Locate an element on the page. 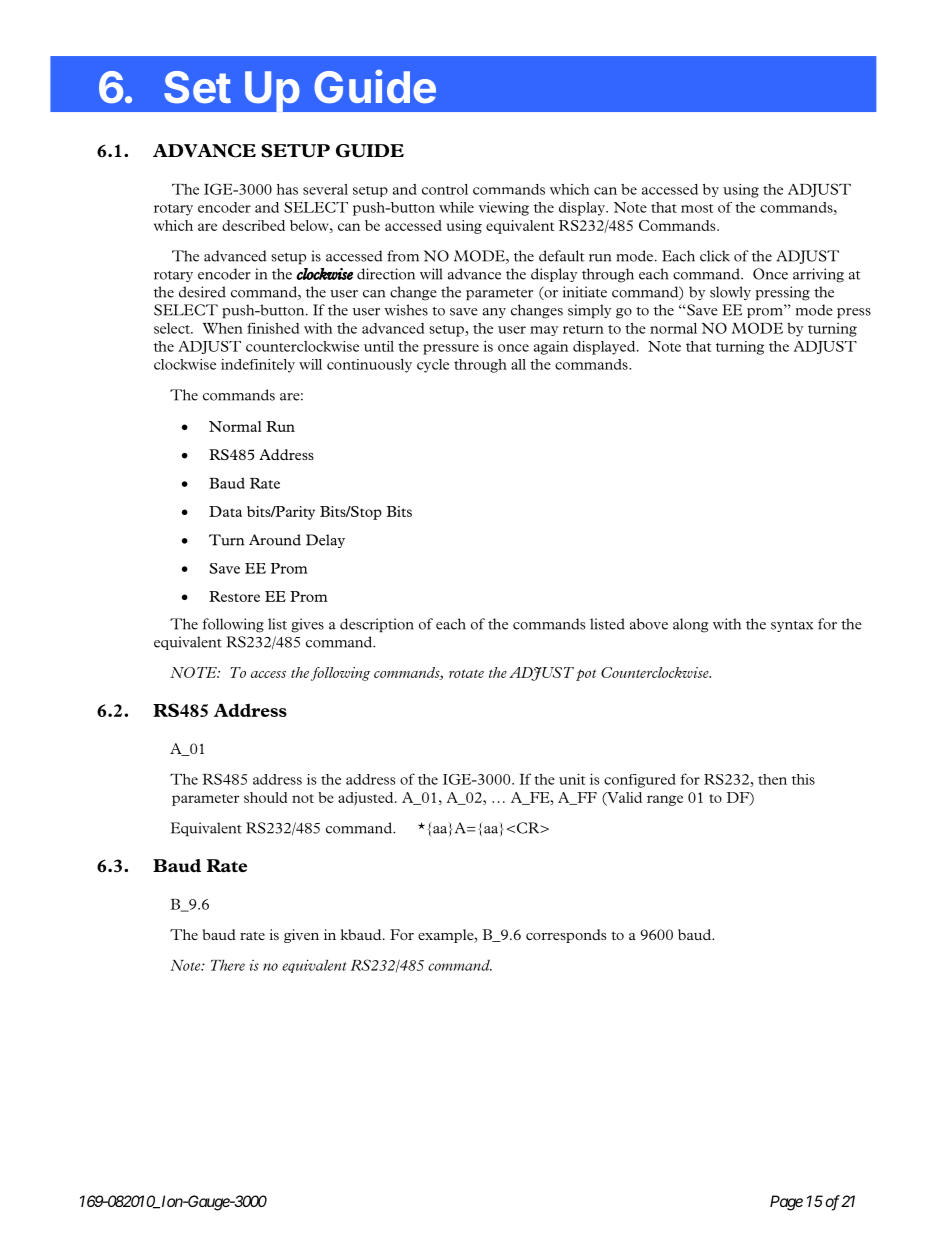 The image size is (952, 1233). There is located at coordinates (228, 965).
